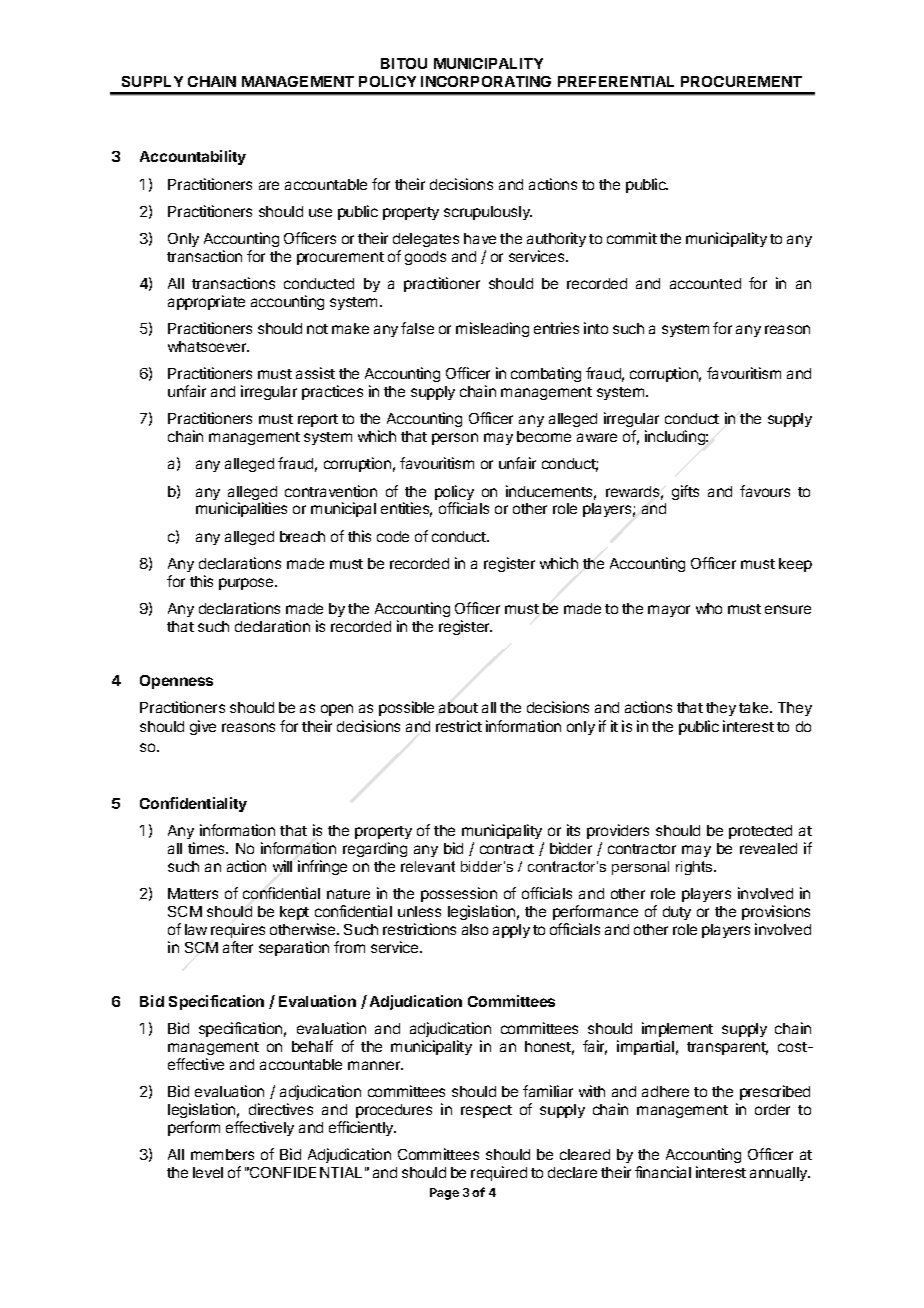  What do you see at coordinates (317, 329) in the screenshot?
I see `not` at bounding box center [317, 329].
